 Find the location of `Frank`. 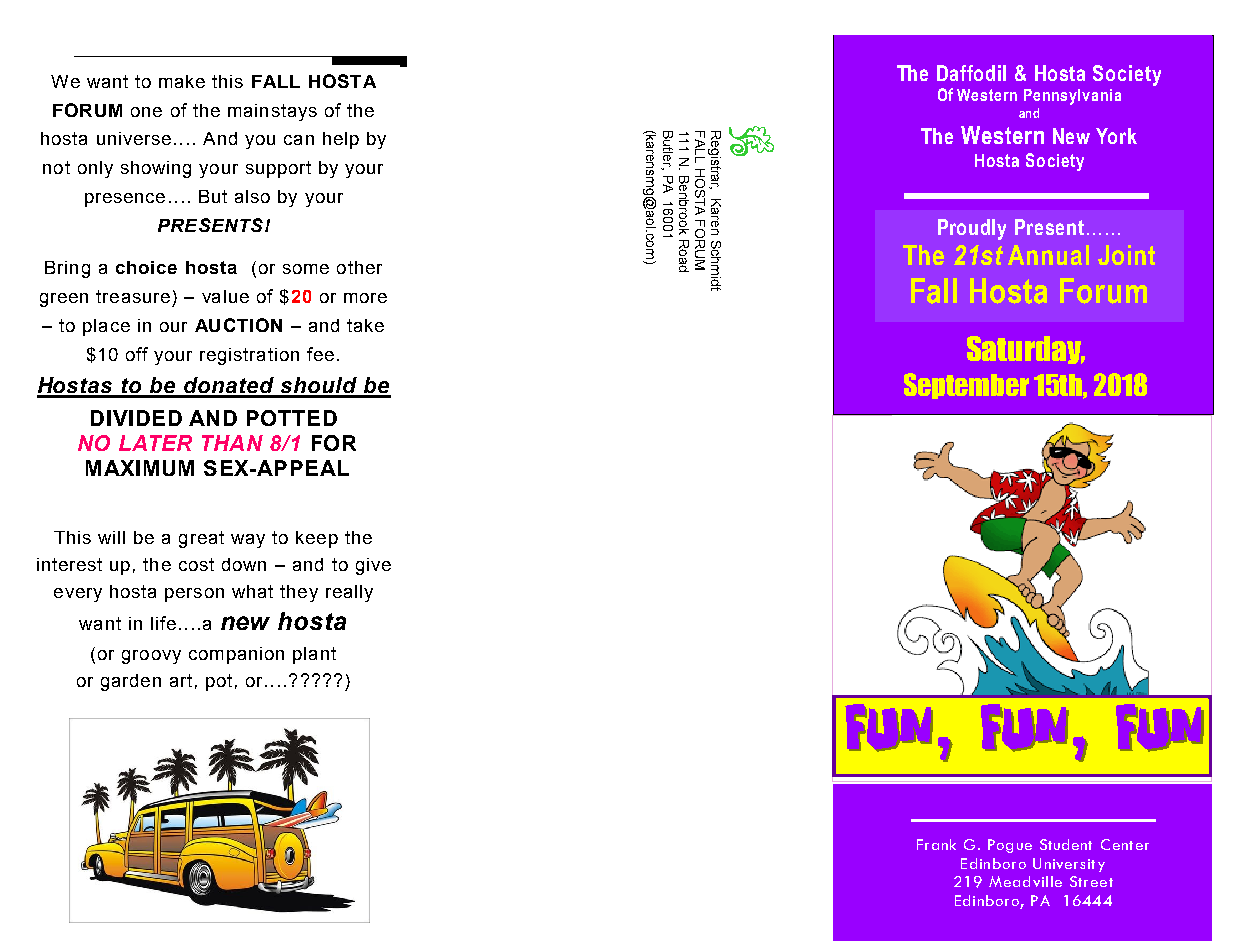

Frank is located at coordinates (936, 844).
